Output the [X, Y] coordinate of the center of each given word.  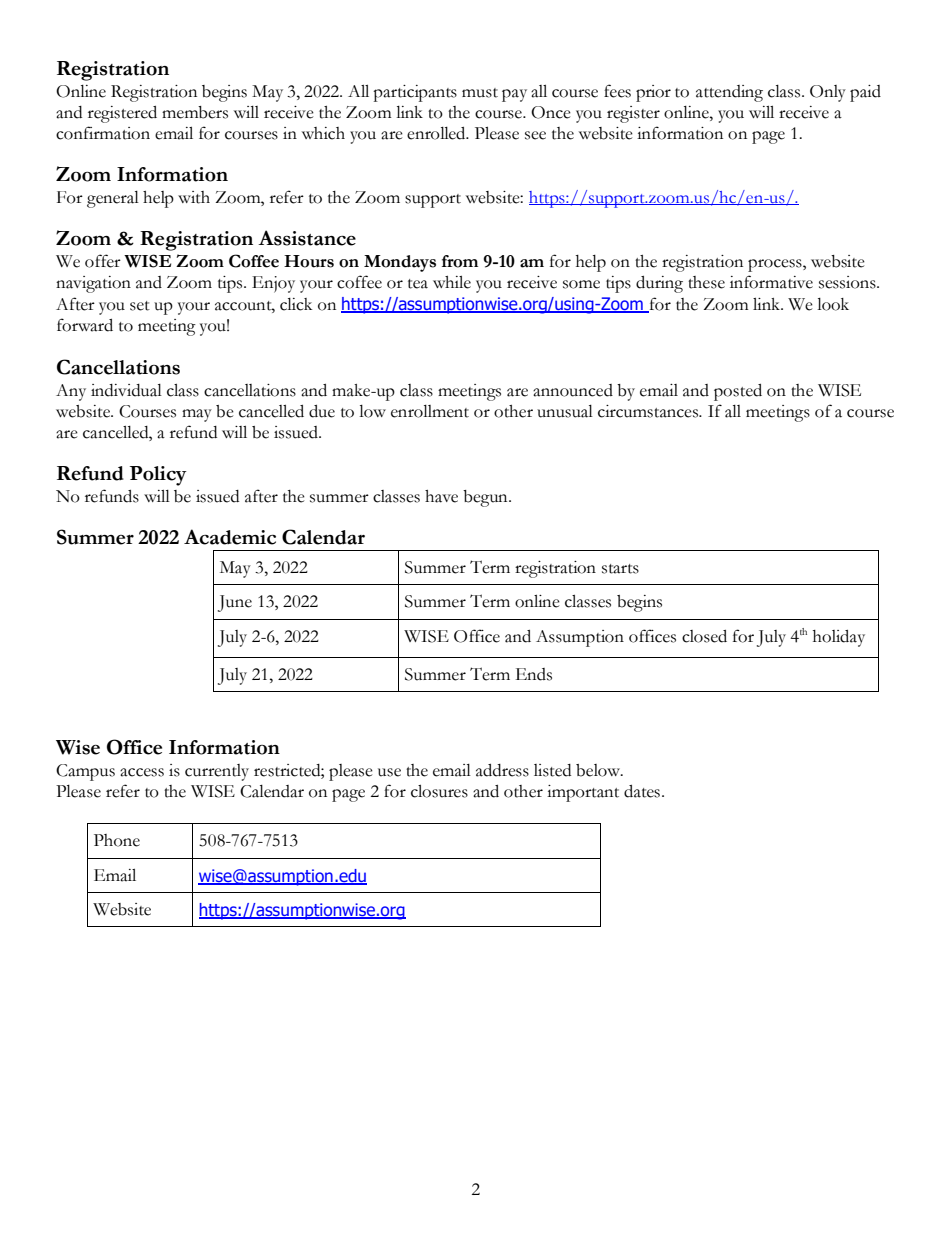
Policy [158, 476]
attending [729, 93]
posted [738, 392]
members [195, 112]
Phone [117, 840]
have [441, 496]
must [480, 93]
